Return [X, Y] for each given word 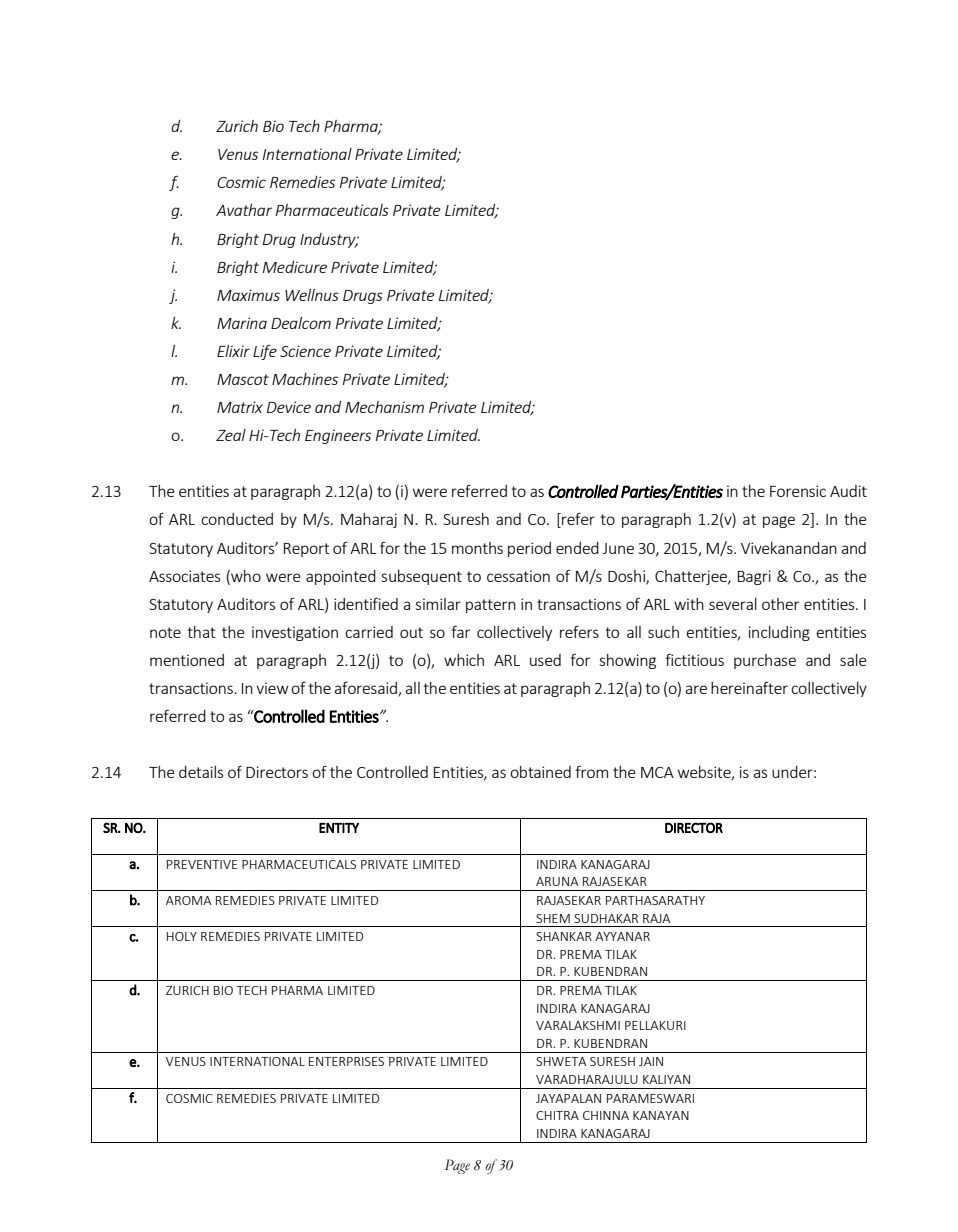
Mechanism [384, 407]
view [272, 688]
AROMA [189, 900]
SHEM [553, 918]
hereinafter [749, 688]
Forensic [798, 491]
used [545, 660]
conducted [237, 519]
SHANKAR [564, 936]
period [529, 549]
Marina [242, 323]
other [780, 604]
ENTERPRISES [346, 1061]
